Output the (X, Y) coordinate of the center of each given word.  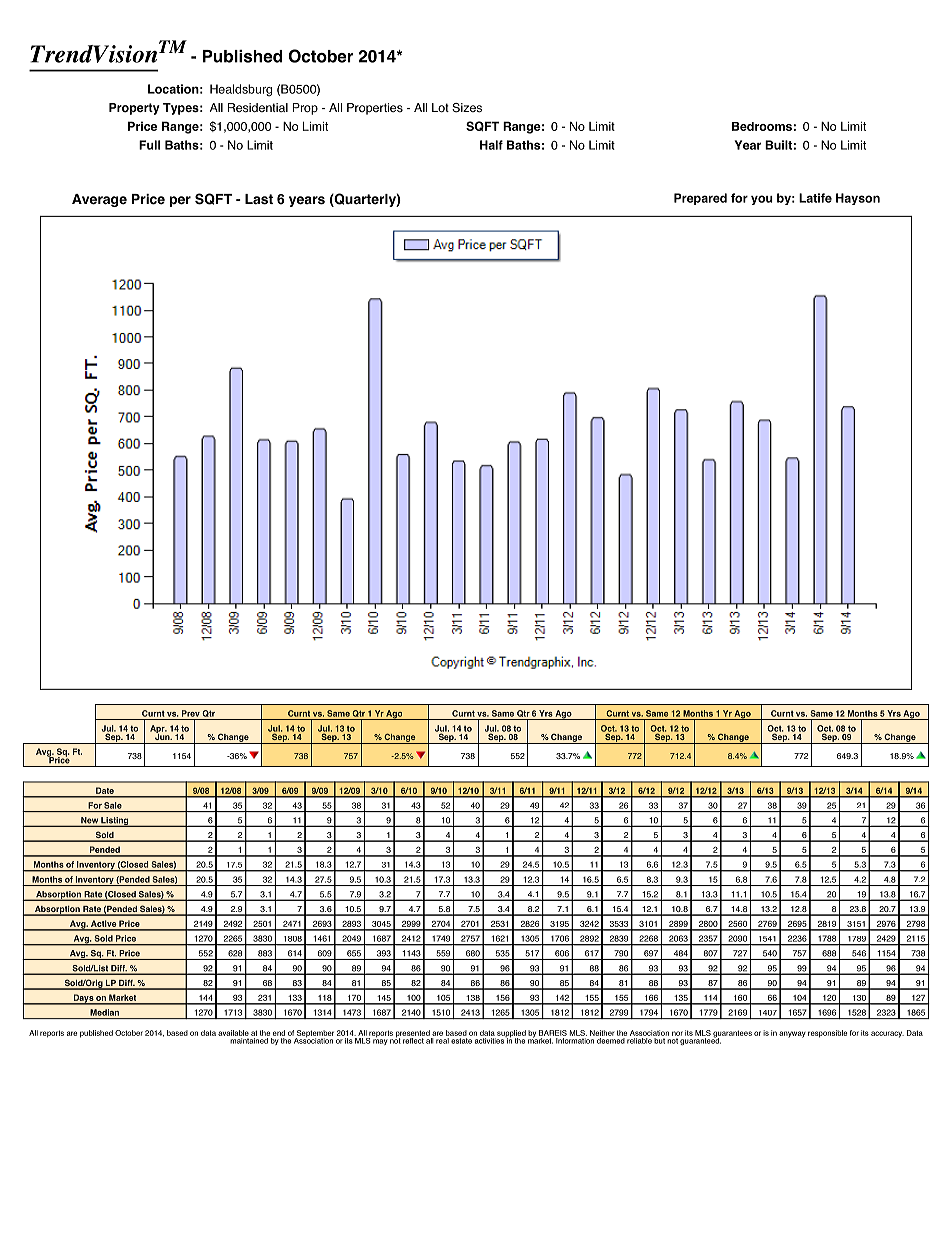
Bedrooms (762, 126)
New (89, 821)
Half (491, 145)
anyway (792, 1034)
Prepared (700, 199)
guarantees (732, 1035)
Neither (602, 1033)
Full (149, 145)
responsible (828, 1034)
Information (575, 1039)
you (762, 200)
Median (104, 1012)
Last (259, 199)
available (233, 1033)
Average (99, 200)
